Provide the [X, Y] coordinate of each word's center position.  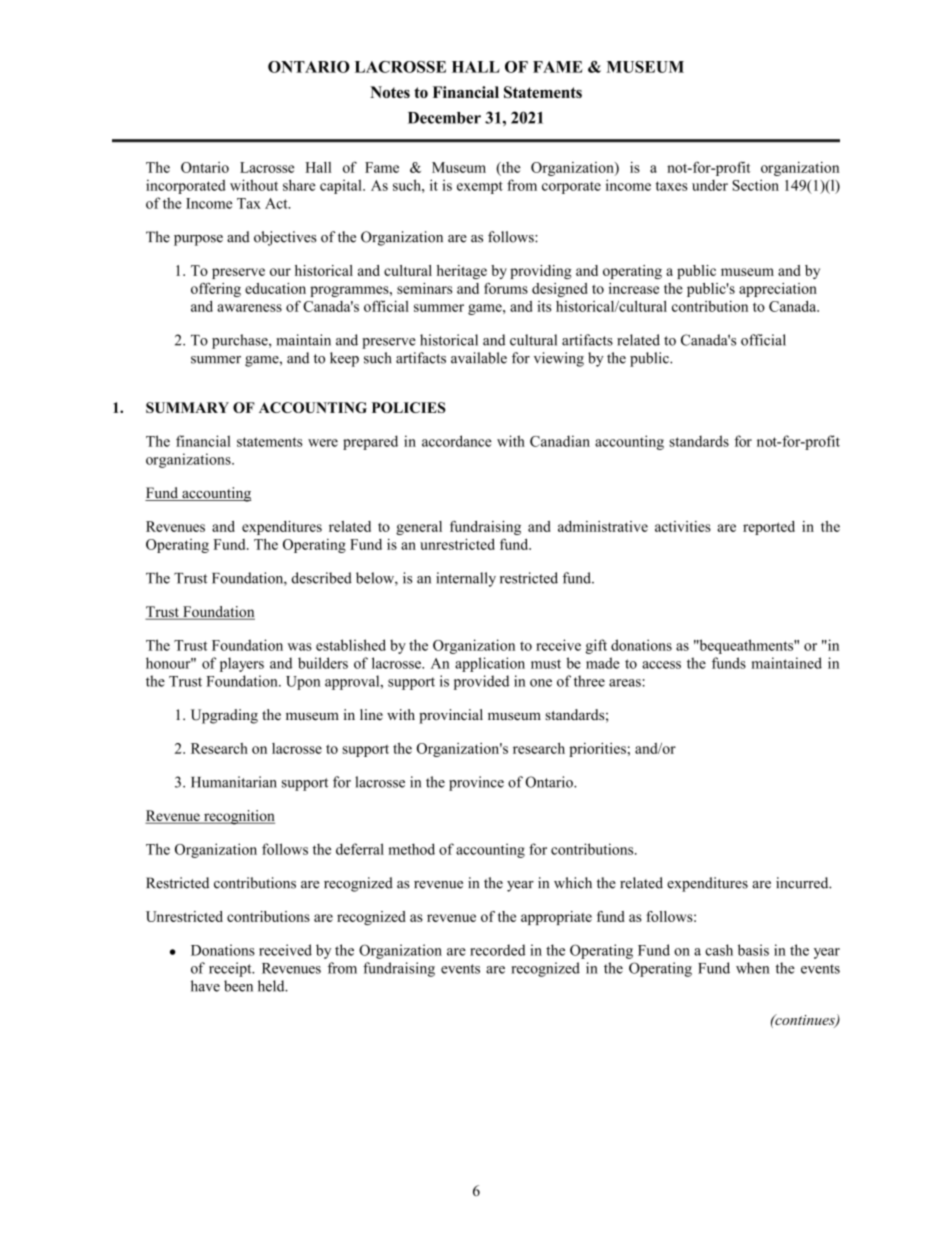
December [444, 118]
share [299, 185]
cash [719, 950]
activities [683, 526]
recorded [498, 950]
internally [466, 579]
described [322, 578]
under [710, 185]
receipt [231, 969]
